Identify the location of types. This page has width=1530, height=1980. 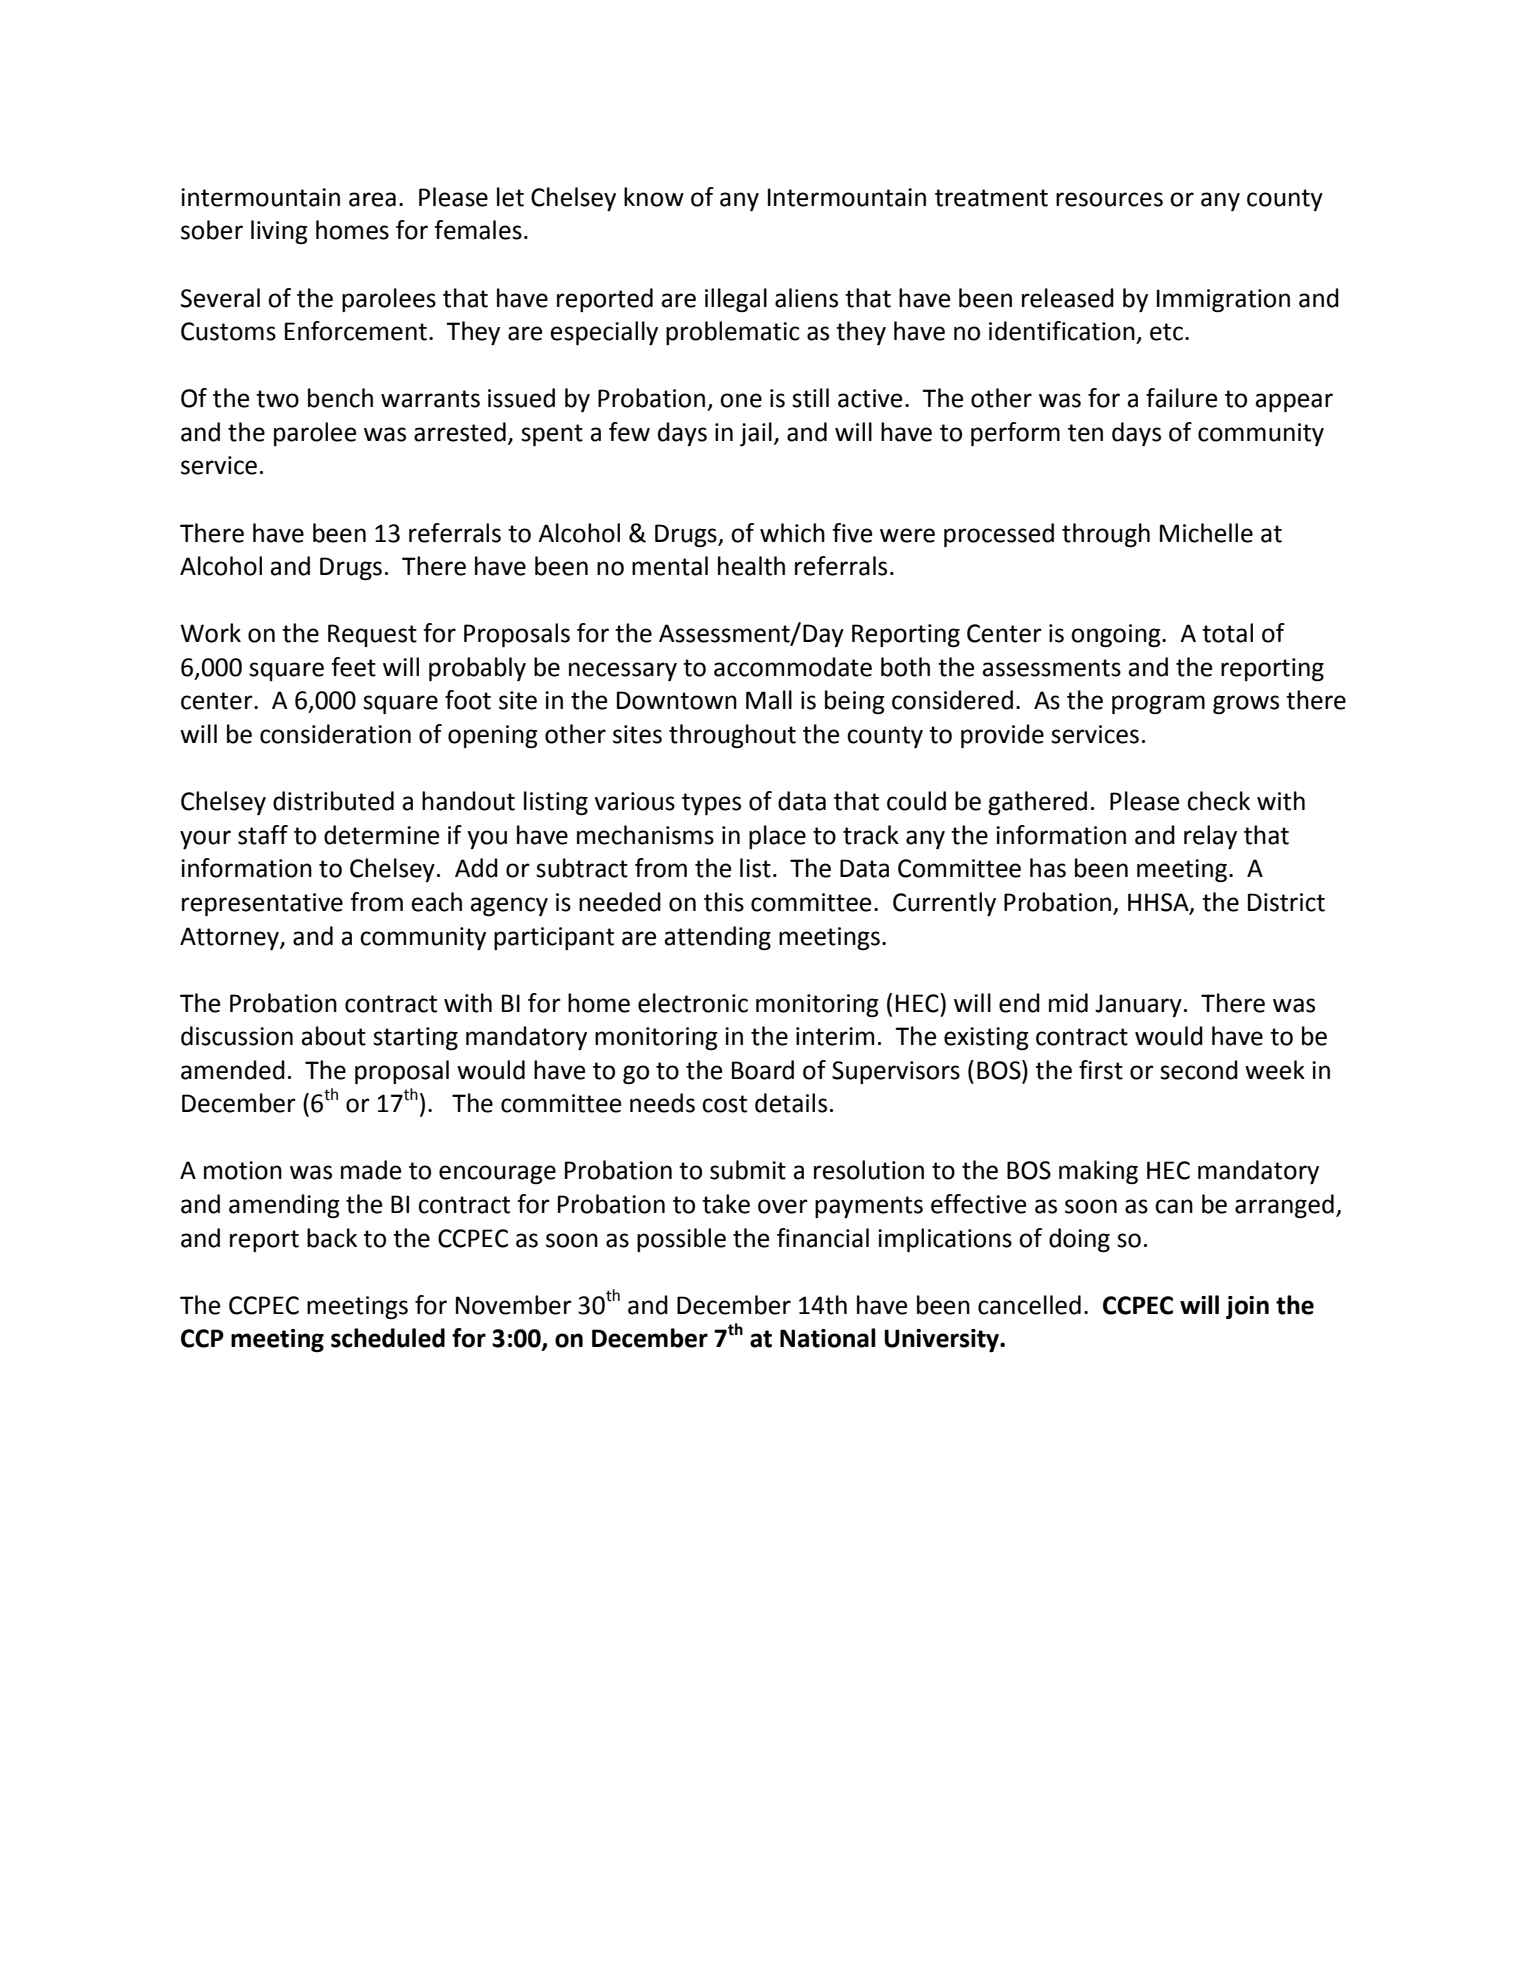
(711, 804).
